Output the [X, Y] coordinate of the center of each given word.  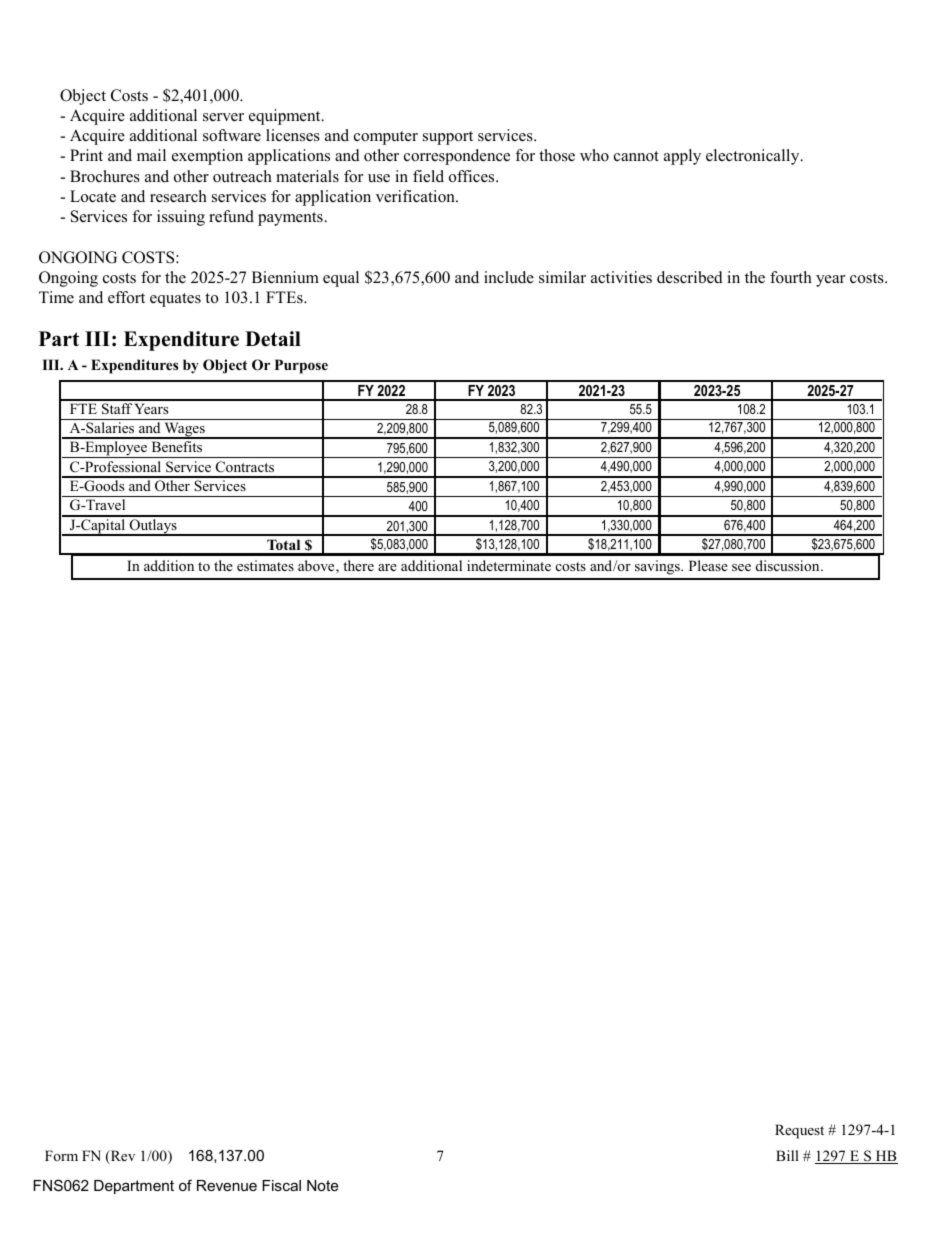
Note [322, 1185]
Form [61, 1155]
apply [682, 157]
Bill [787, 1155]
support [448, 138]
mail [151, 155]
